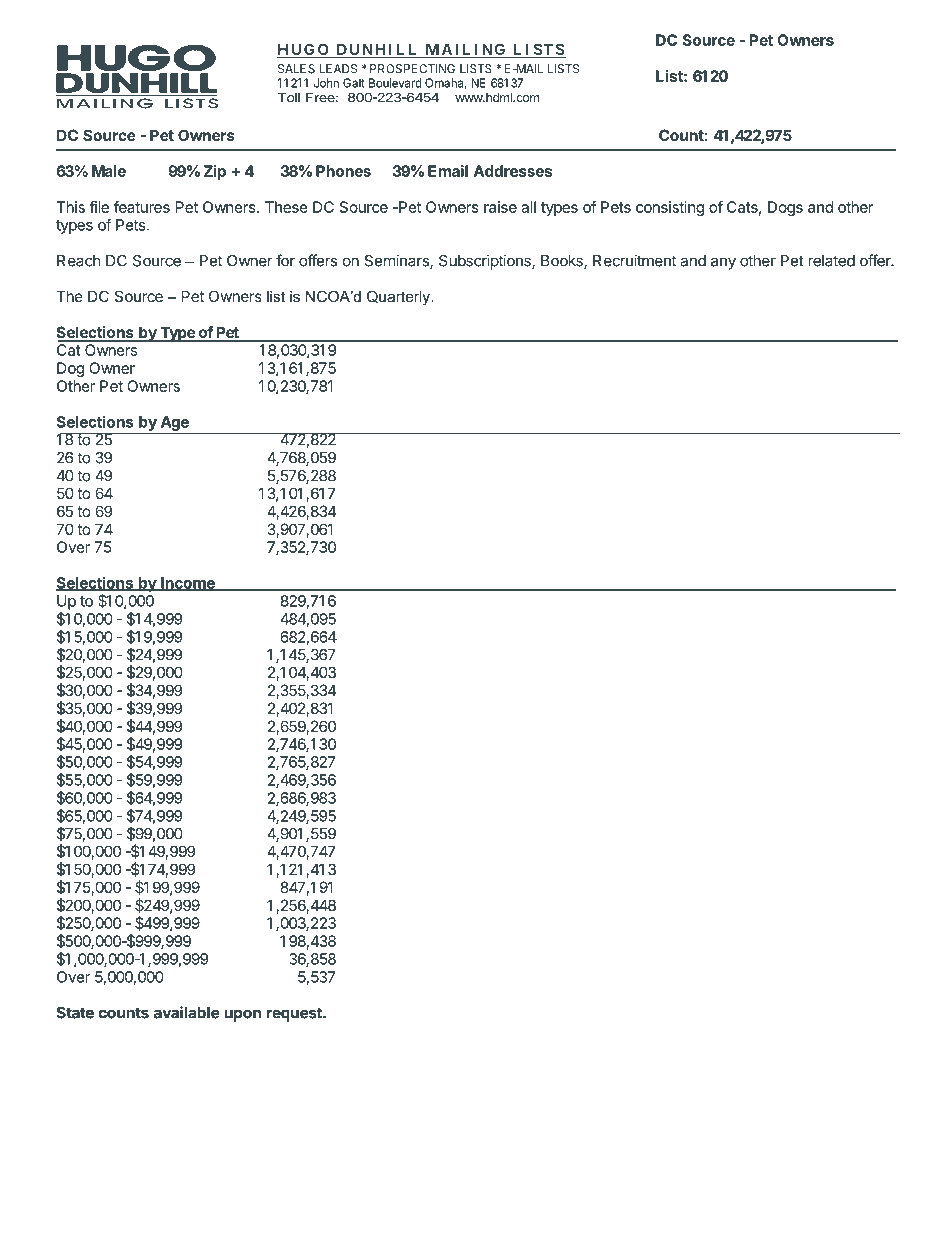  I want to click on Age, so click(175, 423).
